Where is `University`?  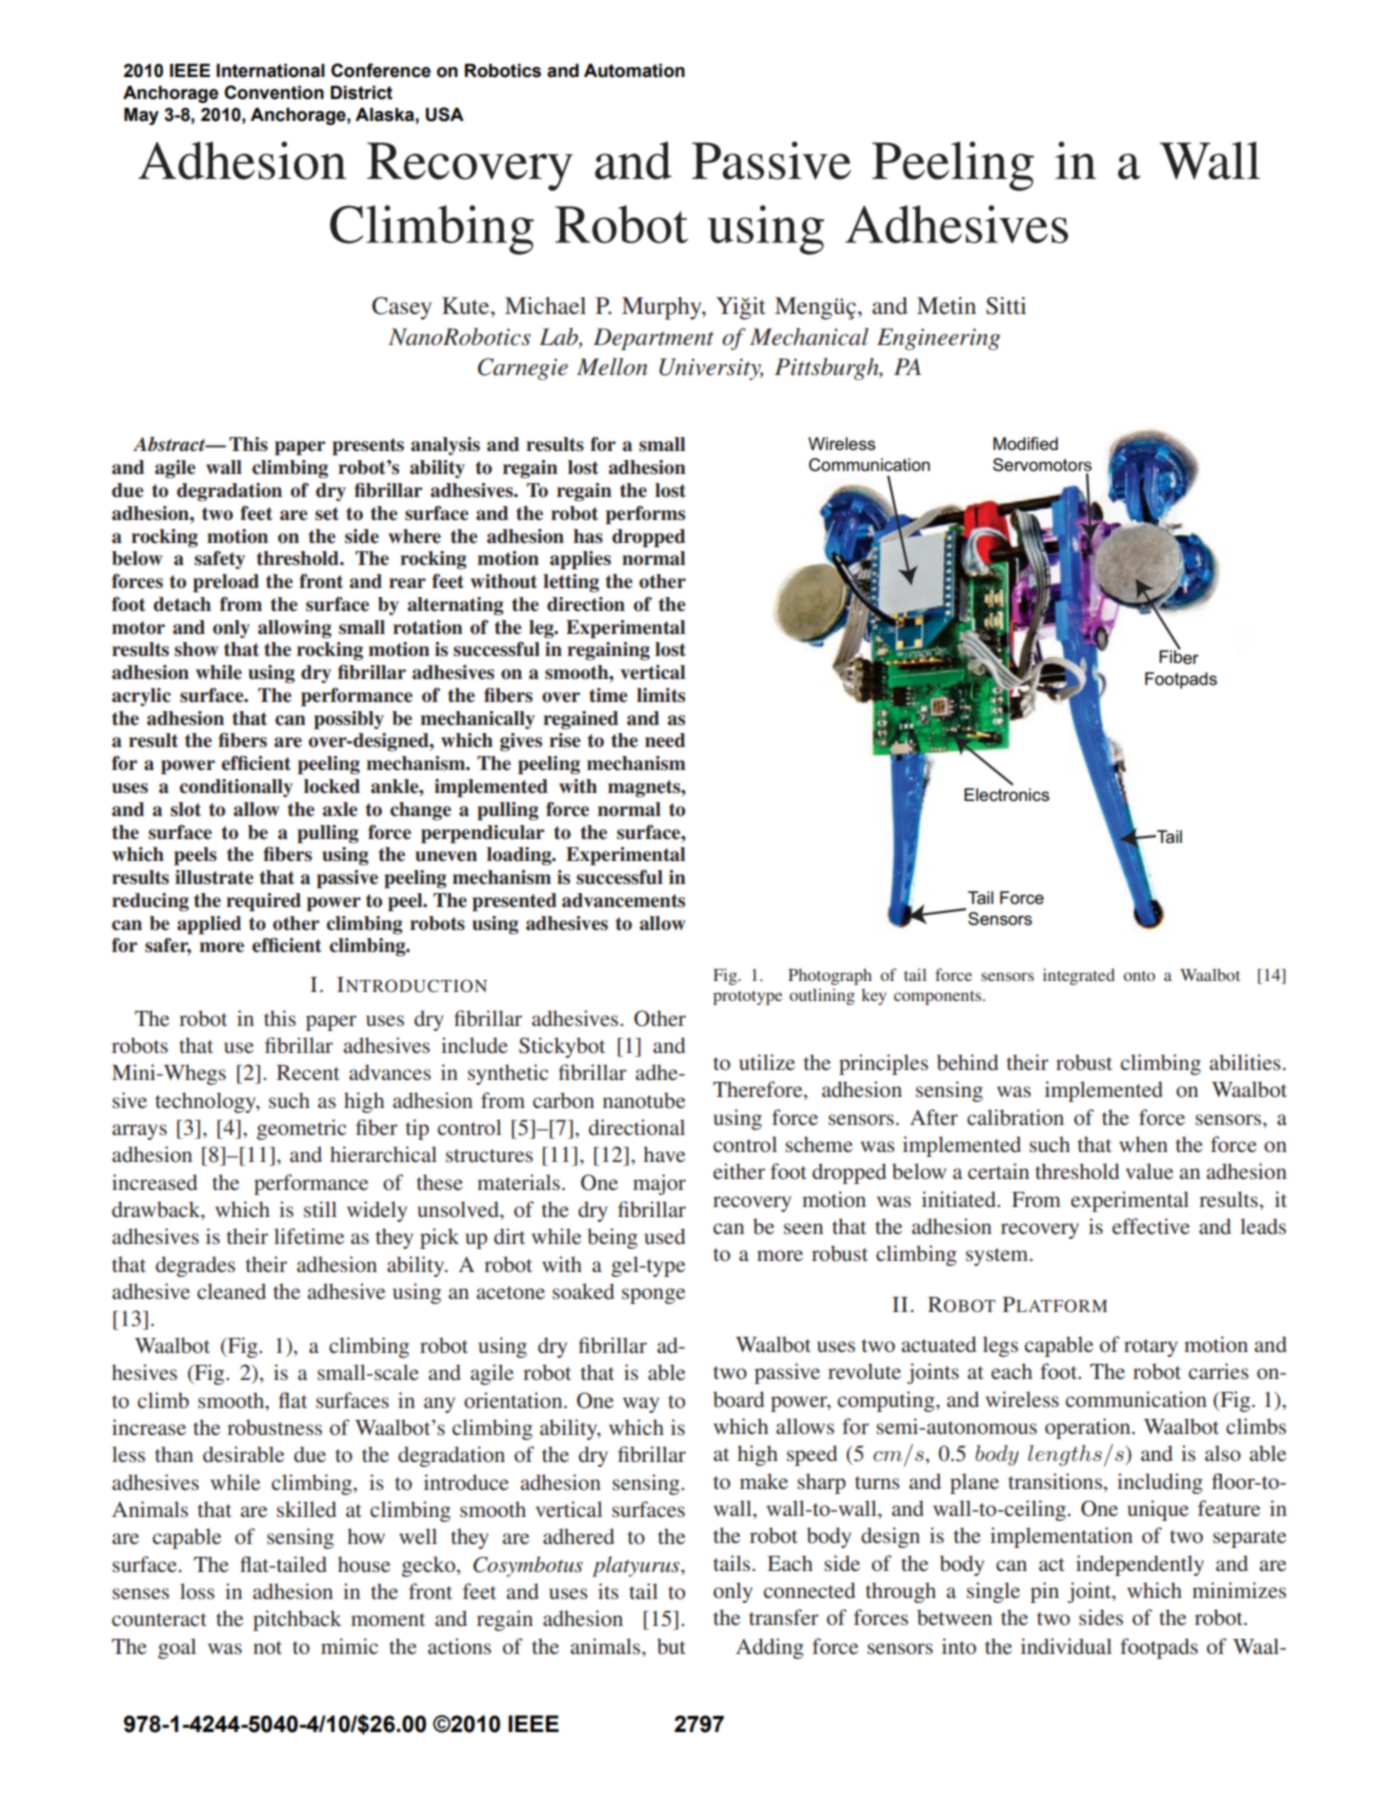
University is located at coordinates (711, 369).
